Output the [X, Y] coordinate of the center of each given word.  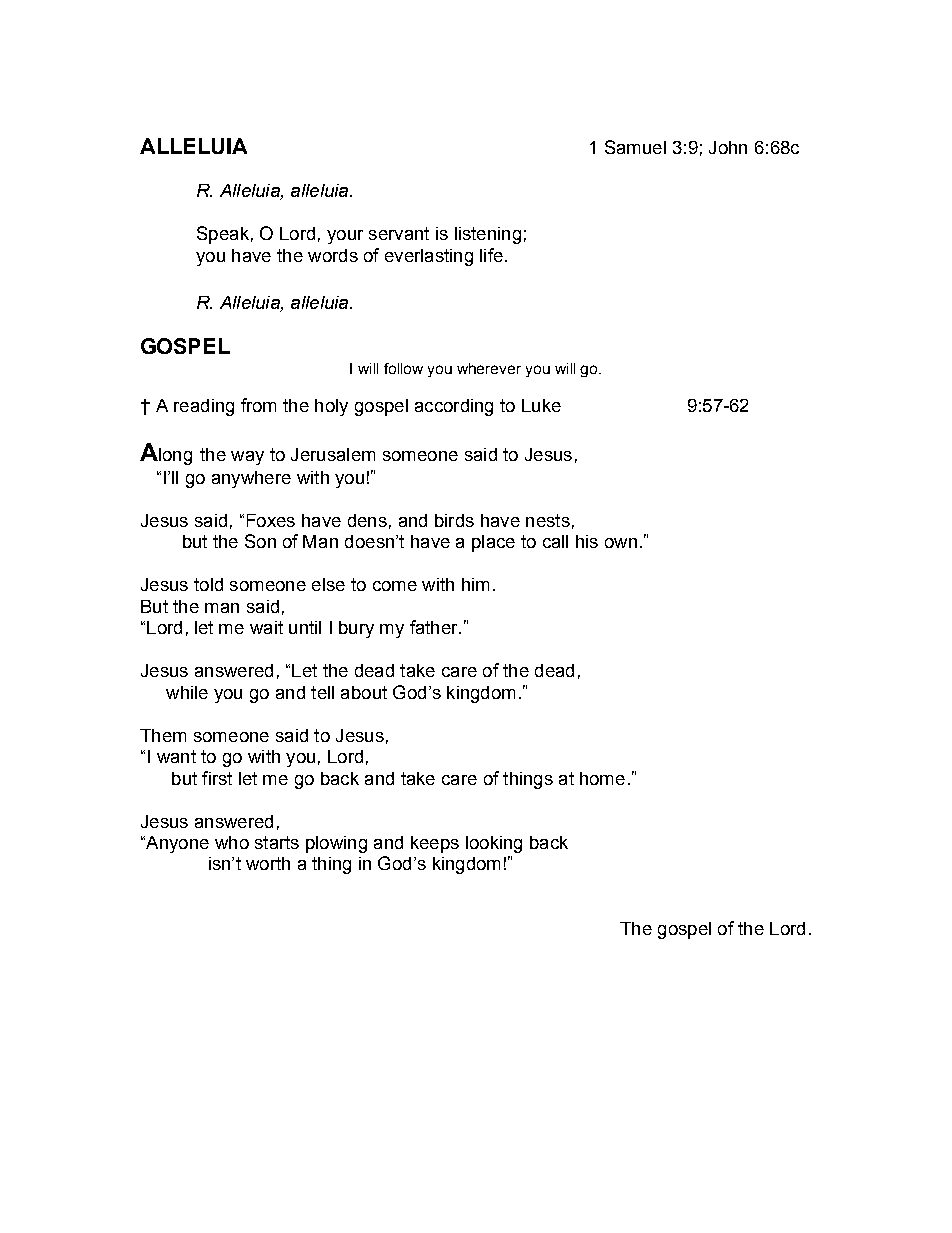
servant [399, 233]
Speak [223, 235]
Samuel [635, 147]
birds [454, 520]
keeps [435, 844]
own [621, 543]
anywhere [251, 479]
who [232, 842]
